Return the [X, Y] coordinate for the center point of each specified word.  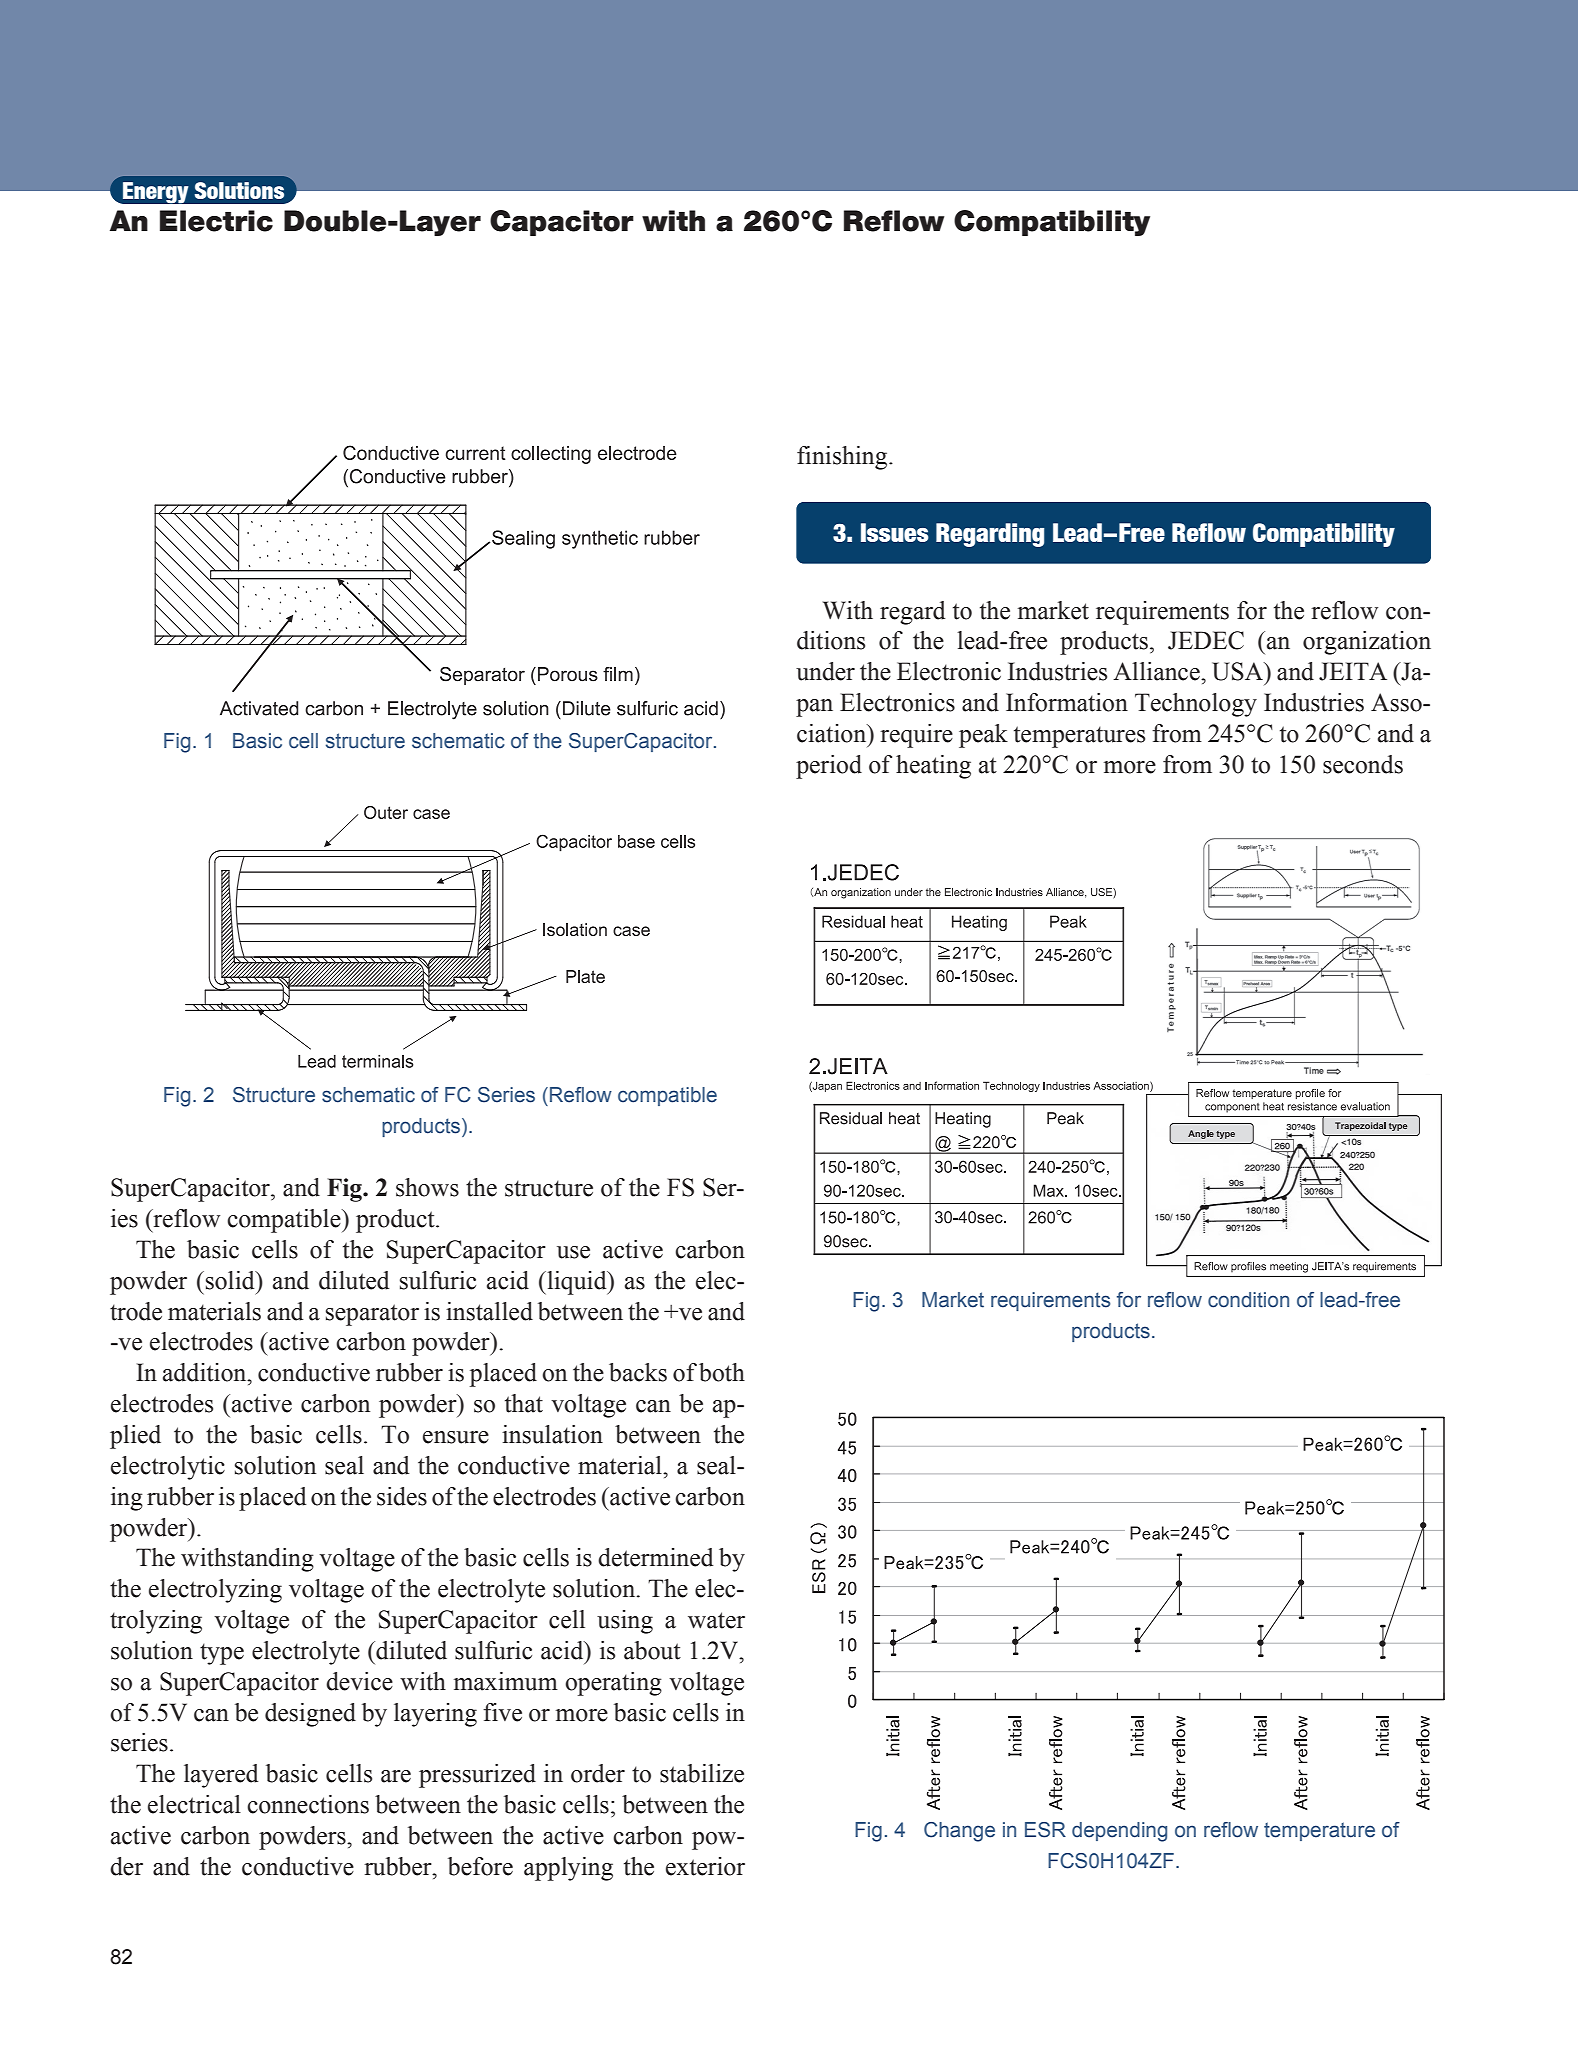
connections [308, 1804]
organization [1367, 643]
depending [1119, 1832]
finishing [843, 458]
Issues [895, 532]
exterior [705, 1866]
